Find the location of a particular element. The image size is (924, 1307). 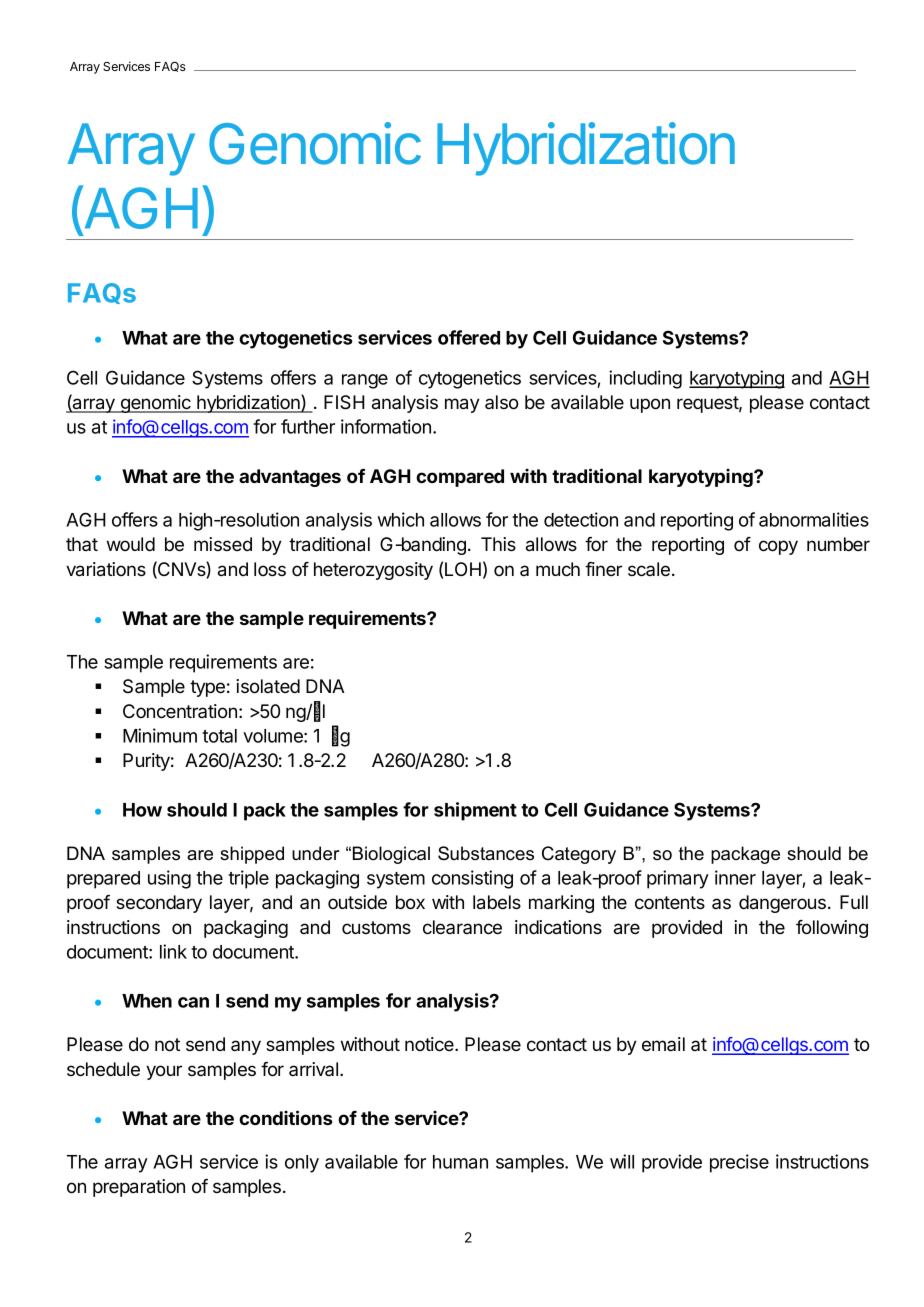

offered is located at coordinates (469, 337).
